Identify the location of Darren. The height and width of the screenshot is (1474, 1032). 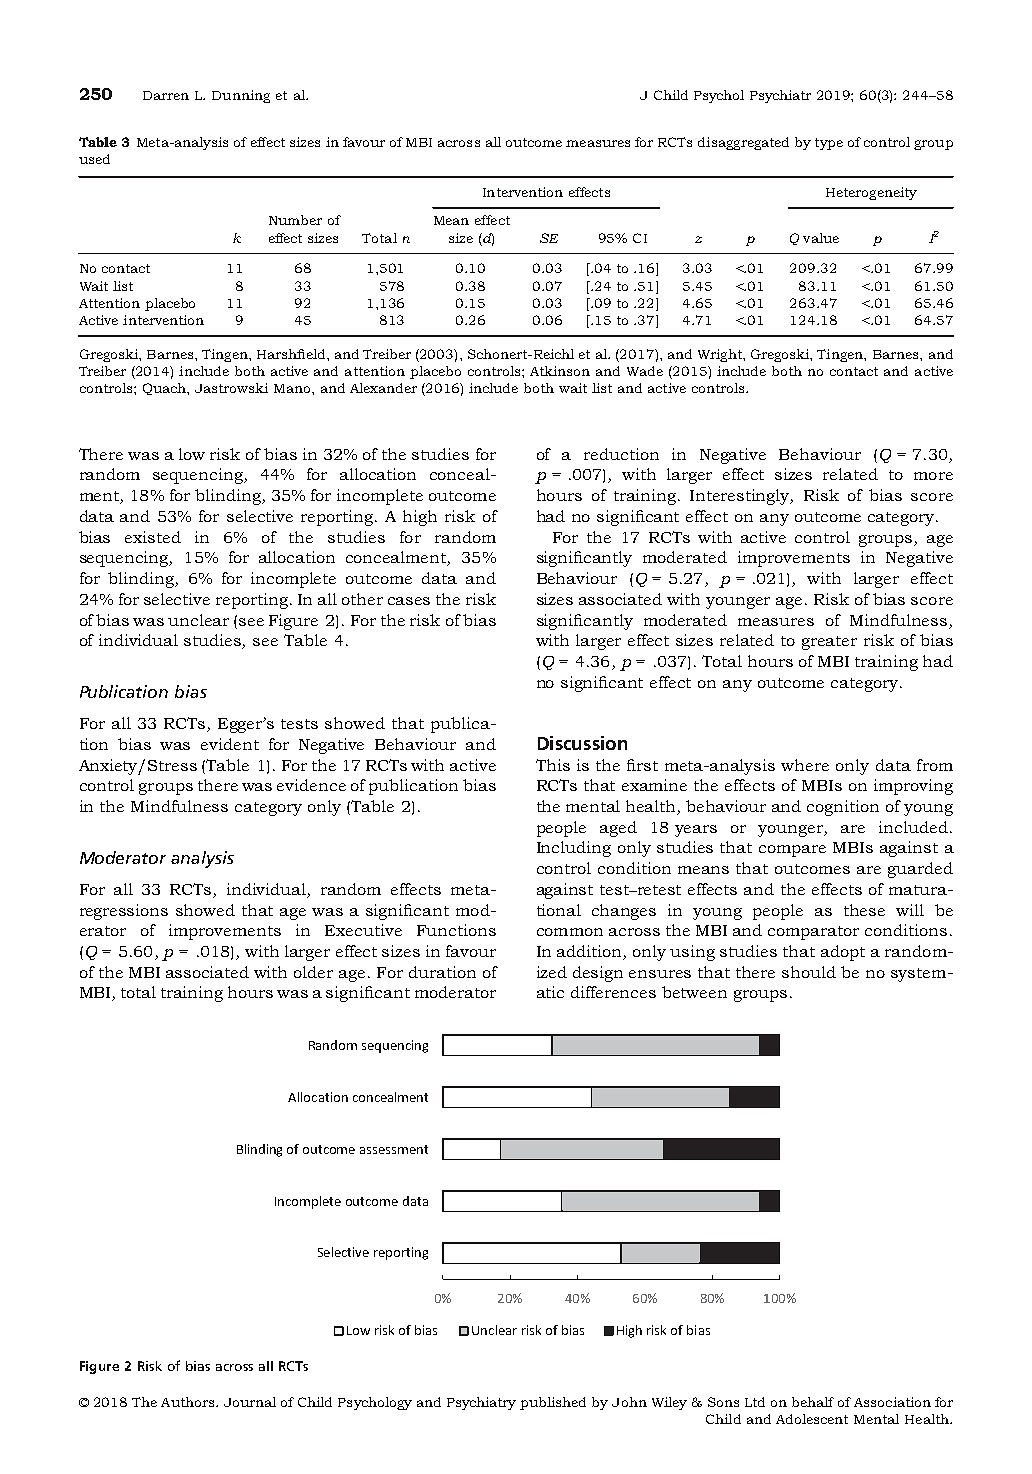
(166, 95).
